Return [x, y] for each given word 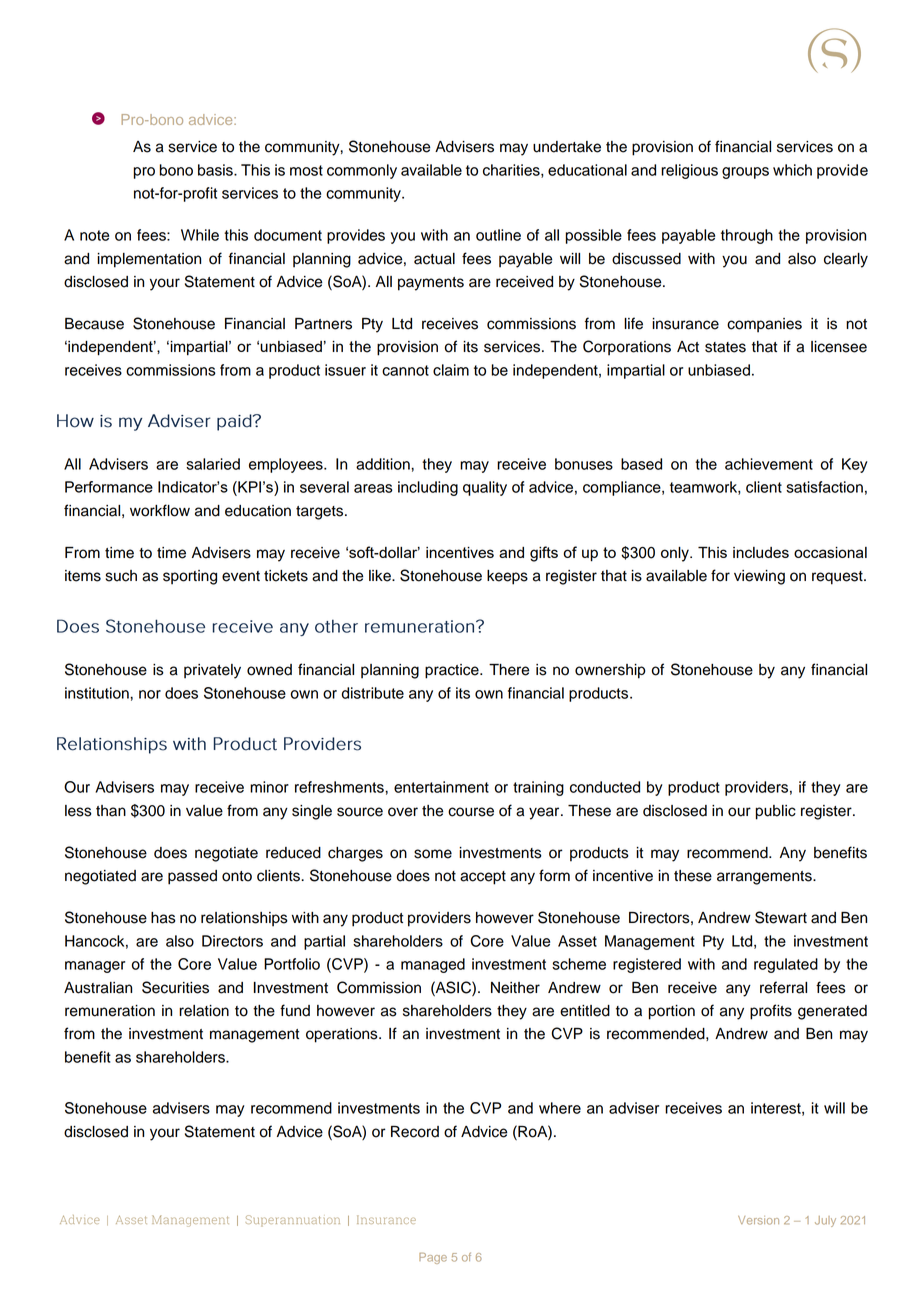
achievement [769, 464]
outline [498, 235]
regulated [786, 965]
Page [433, 1258]
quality [485, 488]
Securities [175, 987]
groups [745, 173]
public [776, 812]
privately [212, 671]
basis [216, 170]
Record [415, 1132]
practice [453, 671]
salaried [213, 464]
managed [433, 965]
